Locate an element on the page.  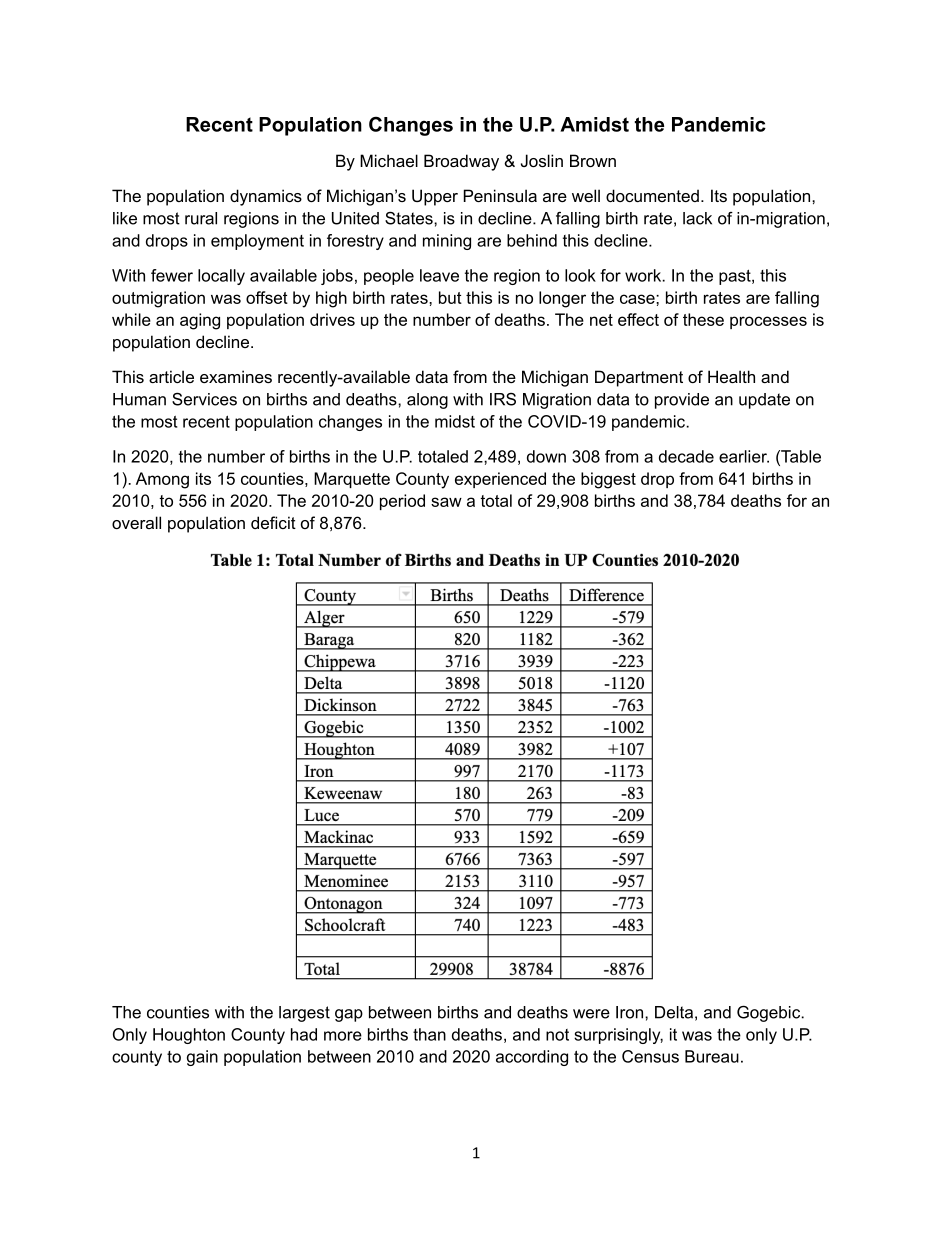
than is located at coordinates (429, 1034).
